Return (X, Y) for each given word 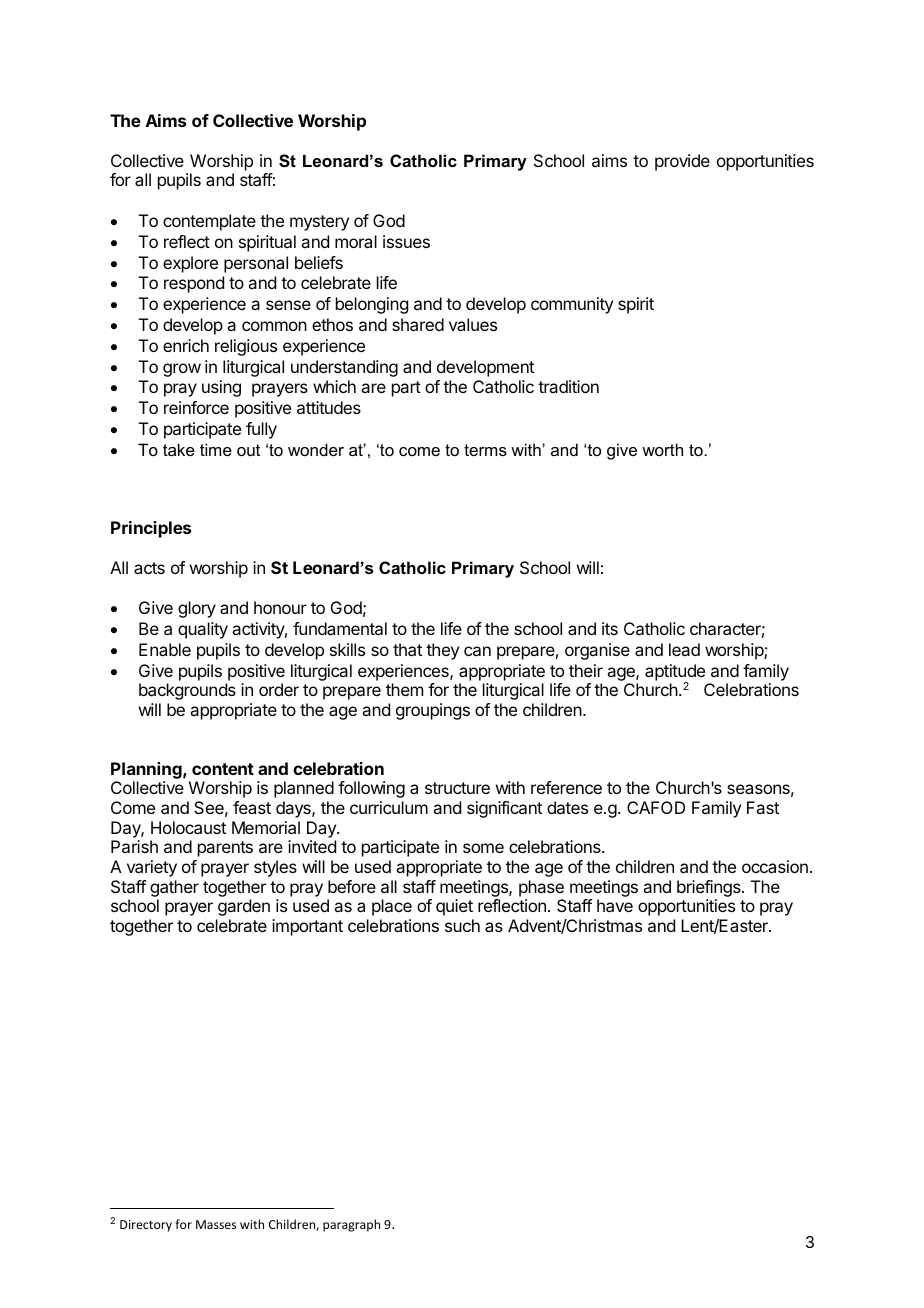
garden (244, 907)
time (216, 449)
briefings (710, 888)
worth (662, 449)
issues (406, 241)
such (462, 925)
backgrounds (187, 691)
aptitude (675, 673)
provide (682, 162)
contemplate (209, 222)
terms (485, 450)
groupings (433, 711)
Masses (216, 1224)
